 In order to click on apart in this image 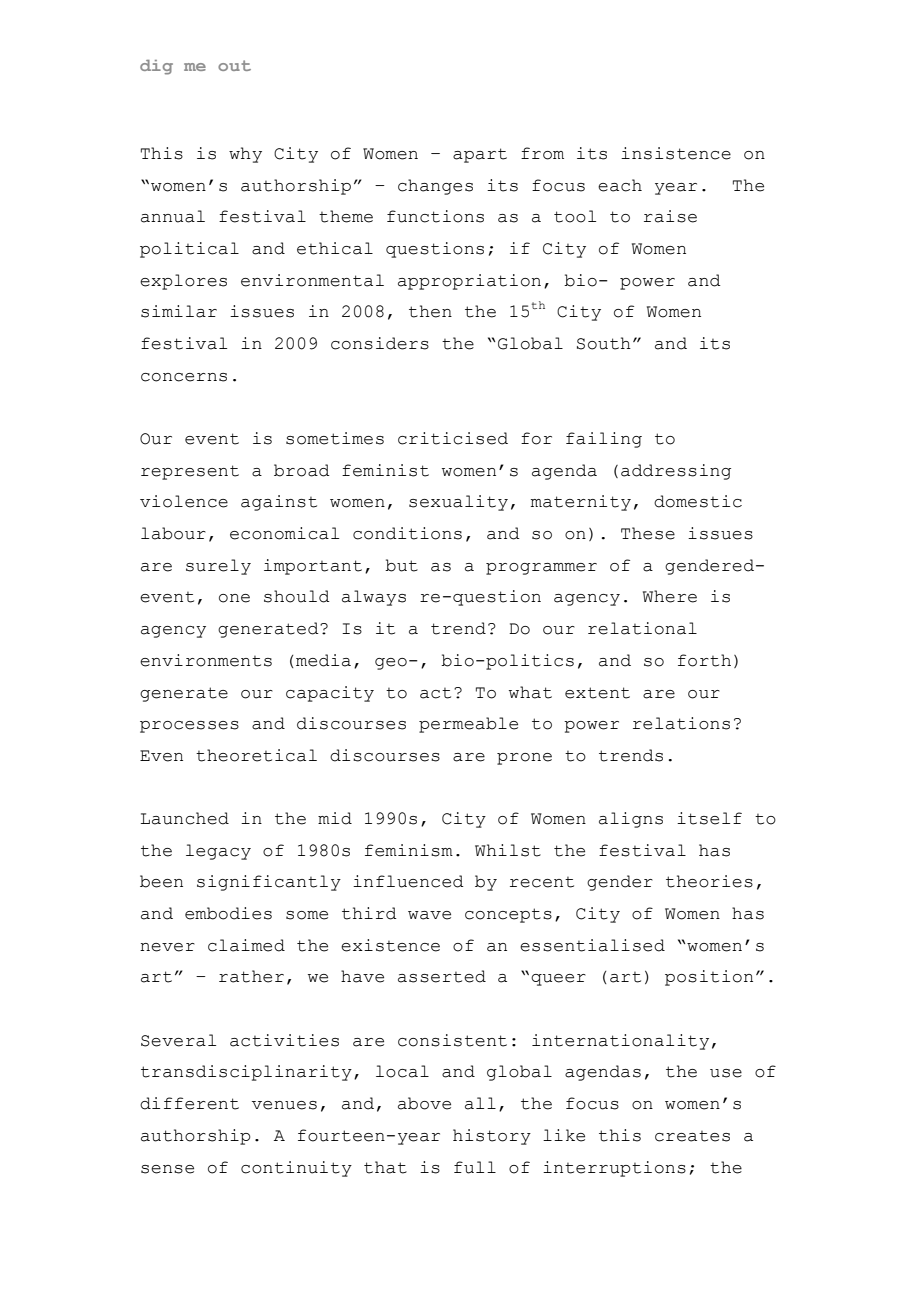, I will do `click(480, 155)`.
